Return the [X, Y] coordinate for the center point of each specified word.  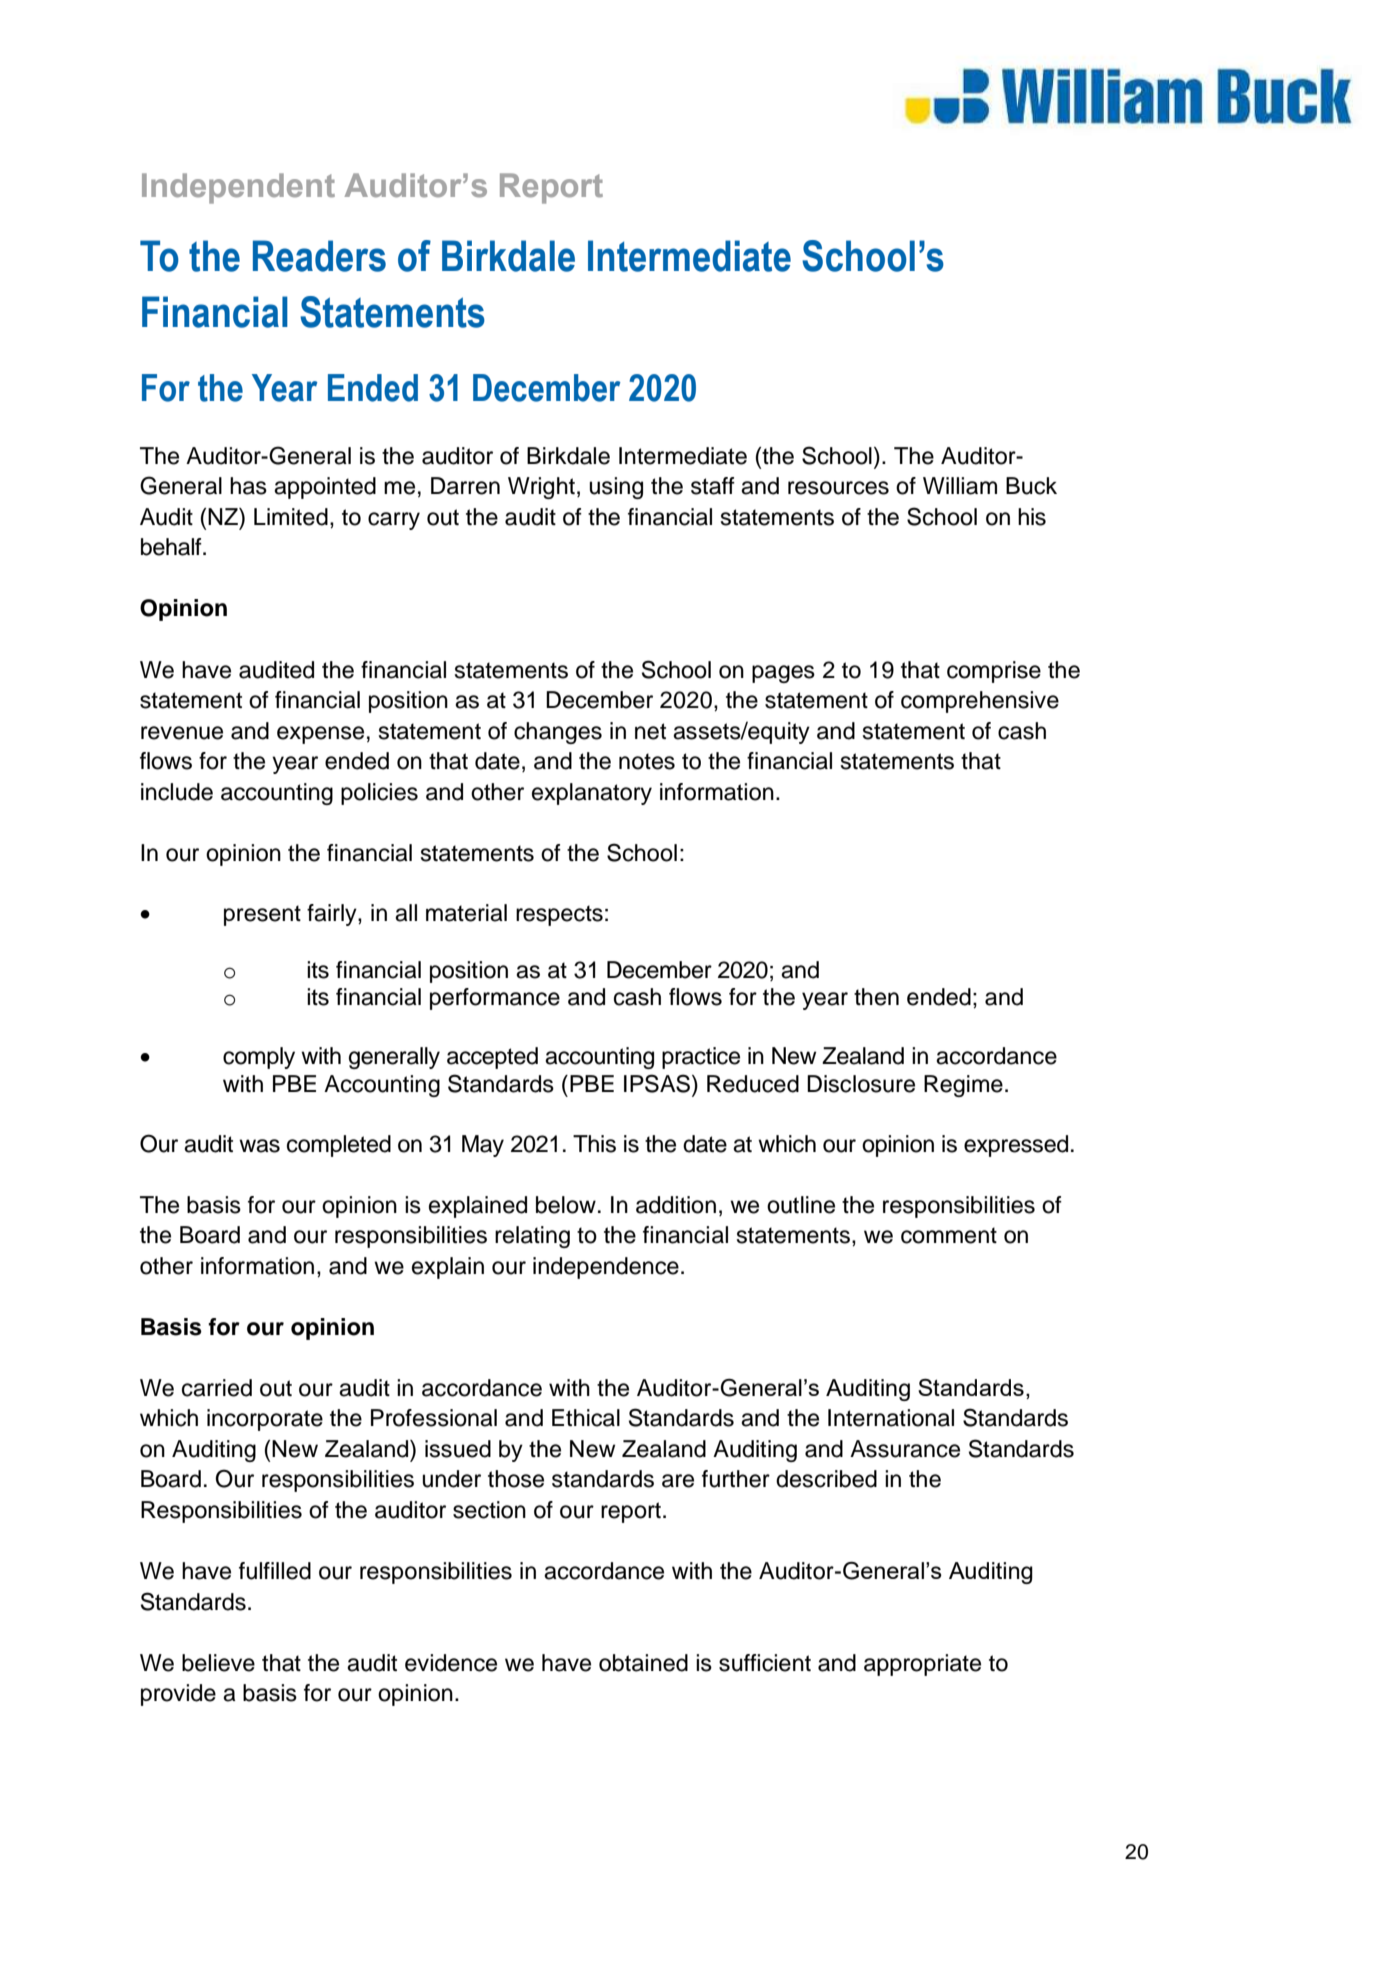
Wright [541, 488]
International [891, 1418]
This [594, 1144]
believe [218, 1663]
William [960, 486]
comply [259, 1058]
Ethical [586, 1418]
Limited [291, 517]
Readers [319, 256]
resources [838, 488]
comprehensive [980, 702]
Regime [963, 1086]
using [616, 488]
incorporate [265, 1420]
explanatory [592, 794]
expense [320, 735]
